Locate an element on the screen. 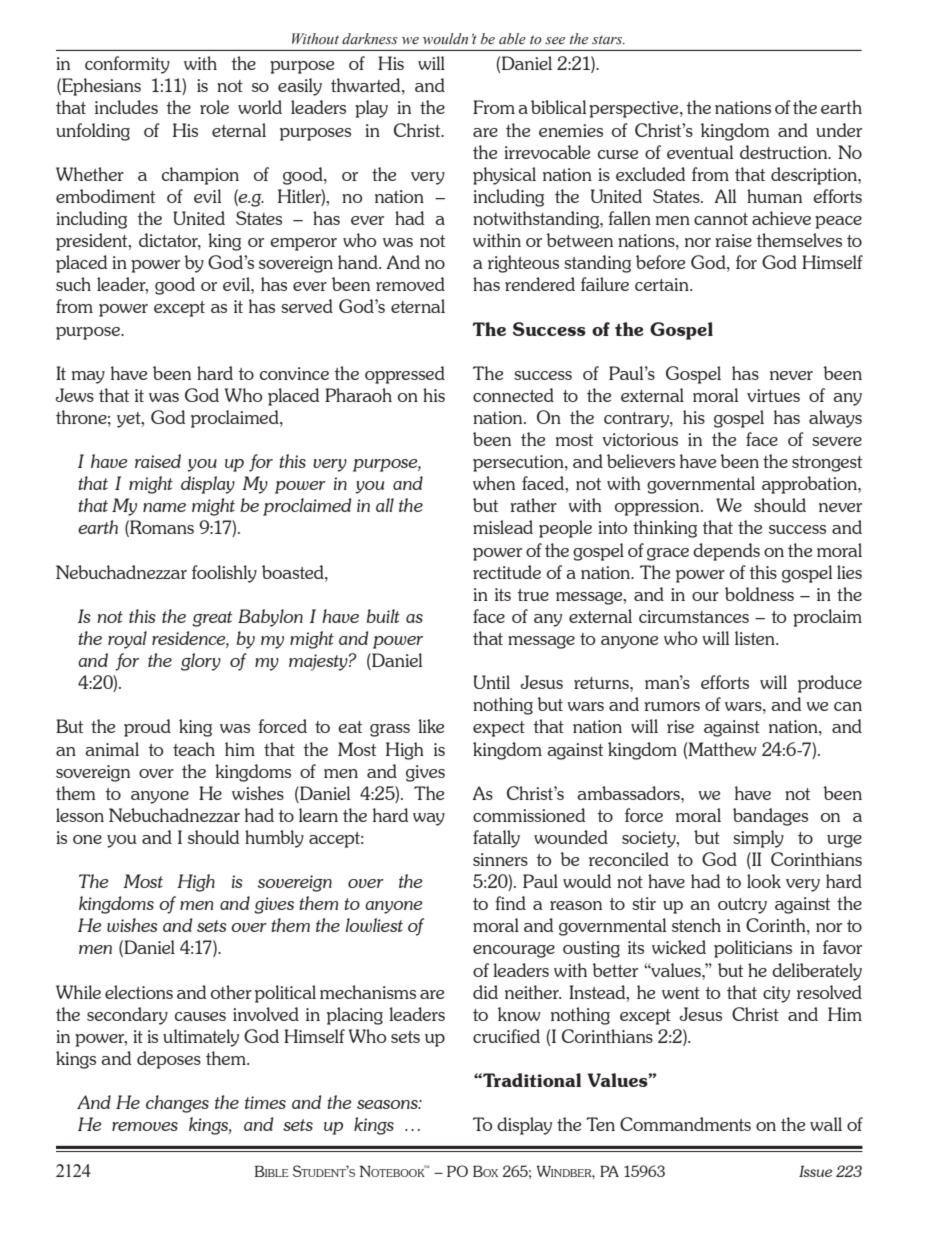  removes is located at coordinates (145, 1126).
